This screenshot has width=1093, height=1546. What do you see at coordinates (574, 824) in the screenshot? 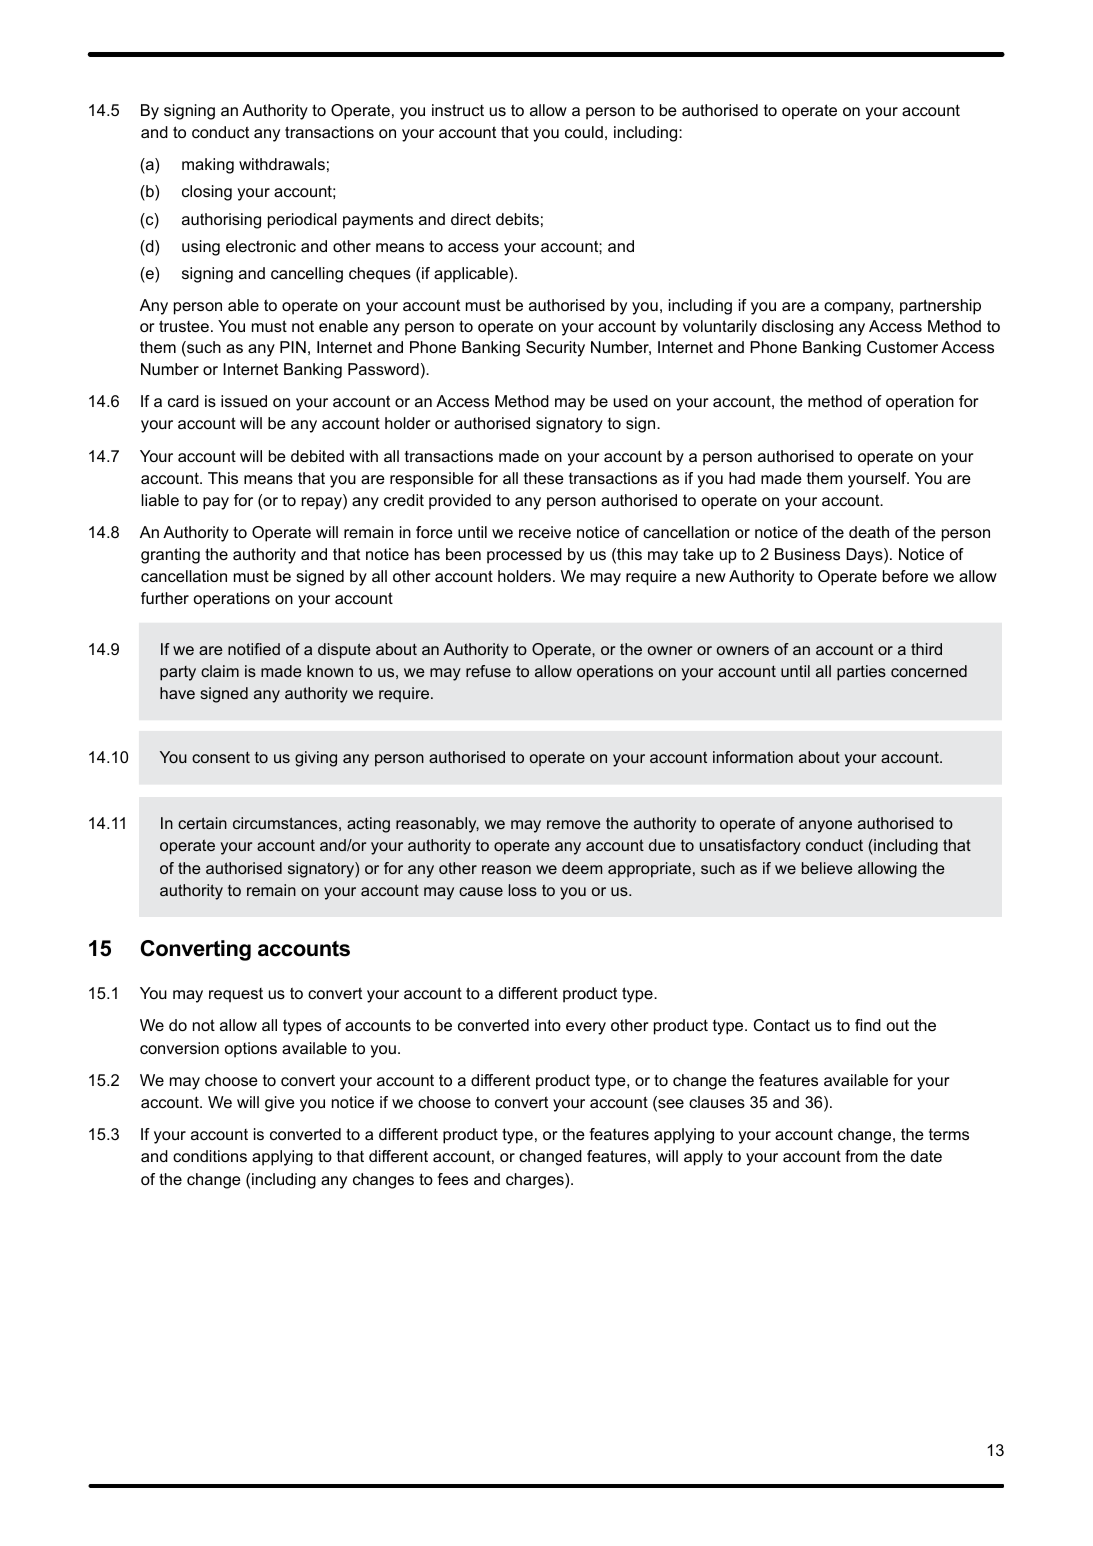
I see `remove` at bounding box center [574, 824].
